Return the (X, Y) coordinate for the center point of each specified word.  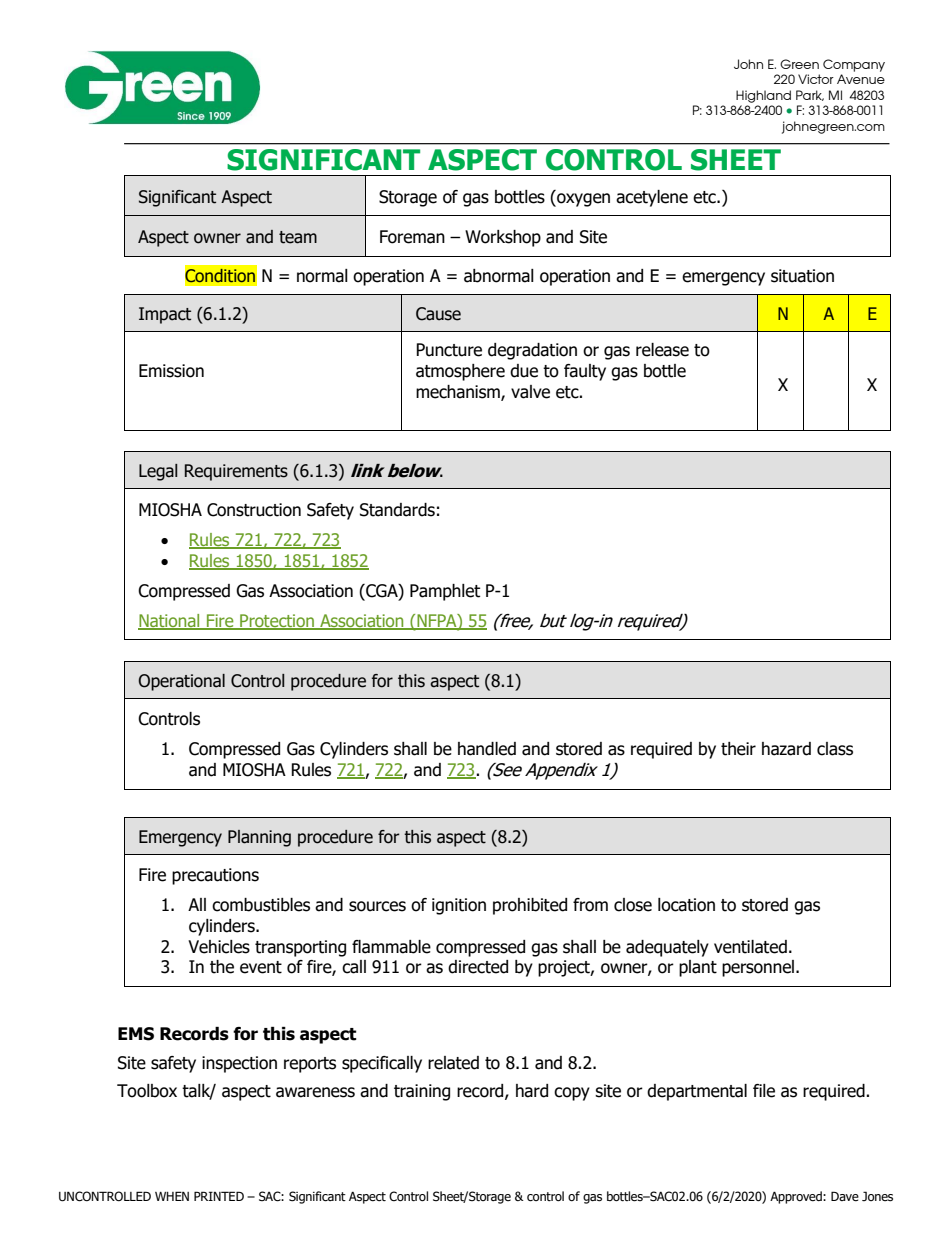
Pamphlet (445, 592)
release (662, 350)
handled (487, 749)
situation (802, 276)
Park (810, 95)
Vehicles (219, 947)
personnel (759, 968)
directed (478, 967)
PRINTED (219, 1196)
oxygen (582, 200)
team (298, 237)
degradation (532, 351)
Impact (165, 315)
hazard (786, 749)
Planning (259, 838)
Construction (254, 510)
